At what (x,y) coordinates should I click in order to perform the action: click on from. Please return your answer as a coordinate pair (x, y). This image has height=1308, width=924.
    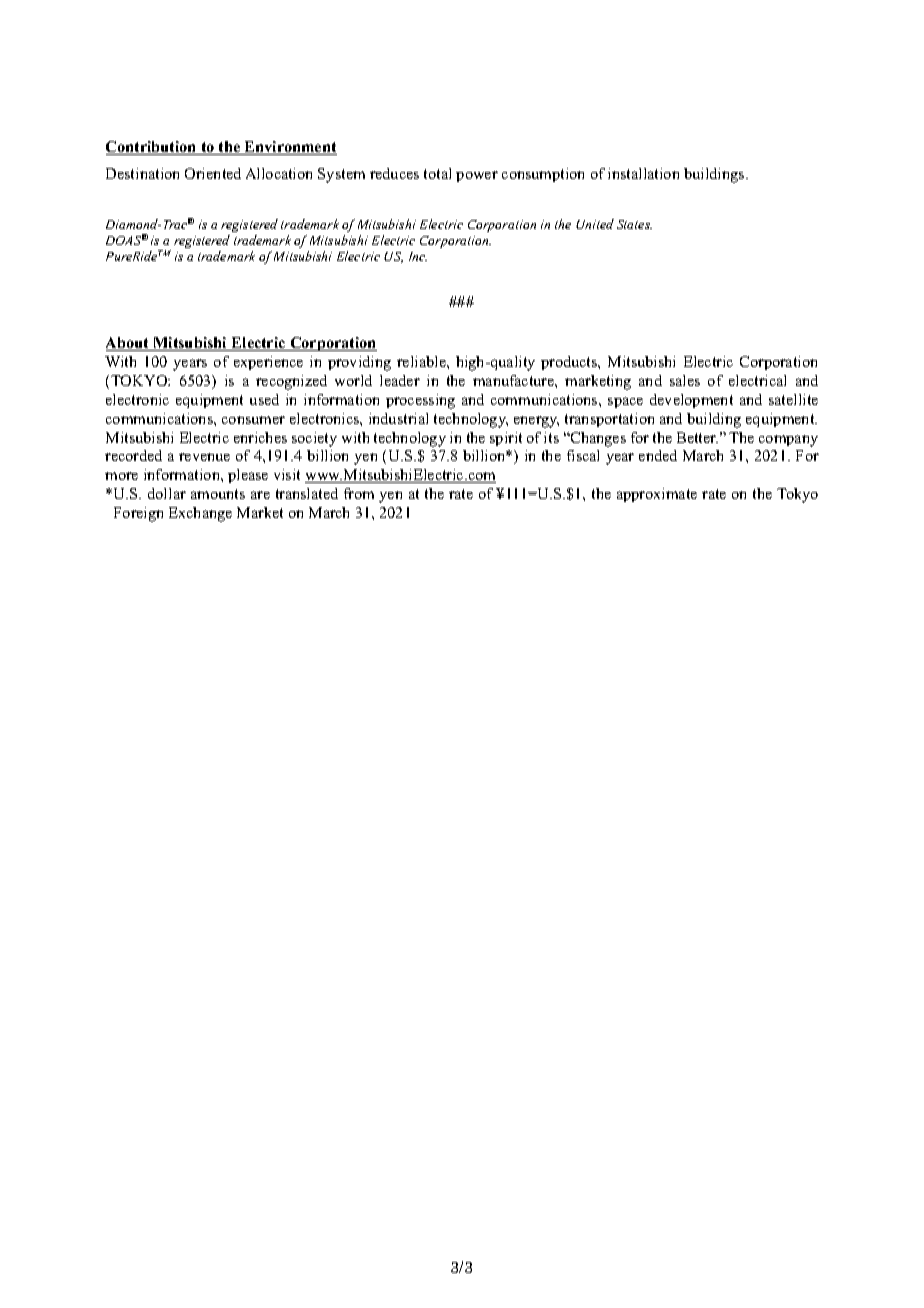
    Looking at the image, I should click on (359, 493).
